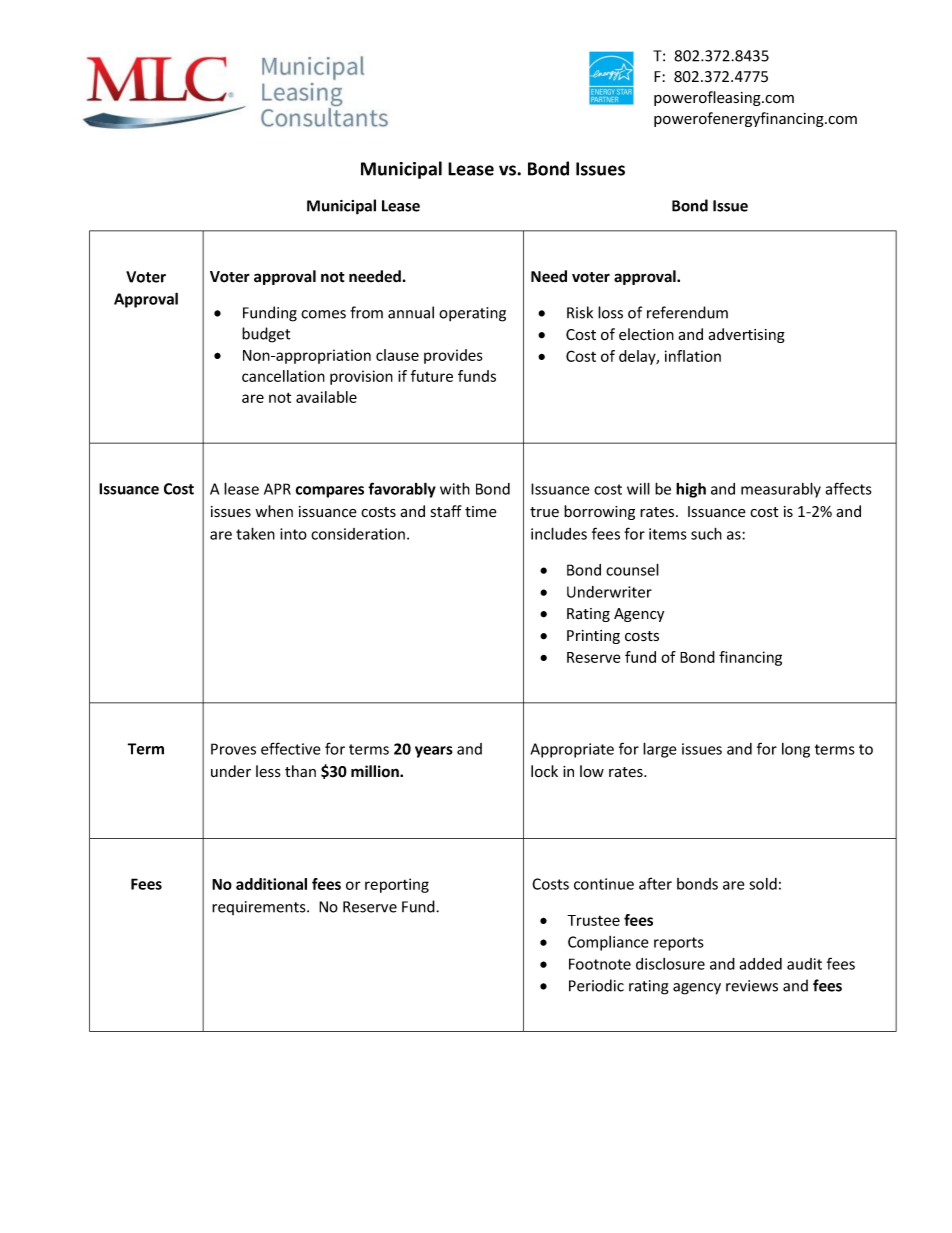  Describe the element at coordinates (323, 314) in the image. I see `comes` at that location.
